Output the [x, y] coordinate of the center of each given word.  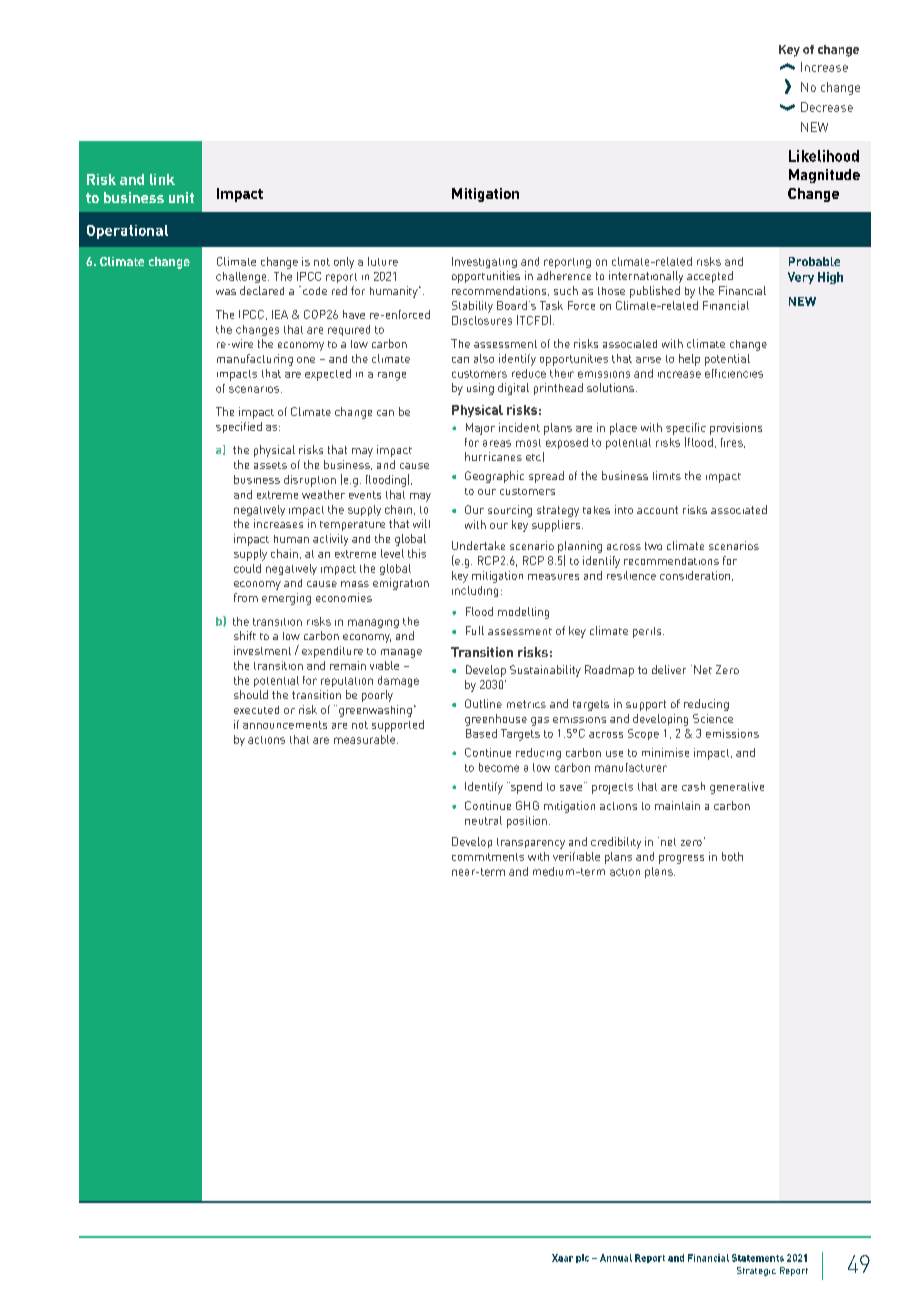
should [251, 694]
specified [239, 427]
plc [582, 1258]
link [162, 179]
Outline [483, 703]
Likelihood [824, 156]
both [732, 856]
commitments [488, 857]
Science [713, 718]
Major [480, 429]
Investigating [484, 262]
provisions [736, 429]
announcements [285, 725]
